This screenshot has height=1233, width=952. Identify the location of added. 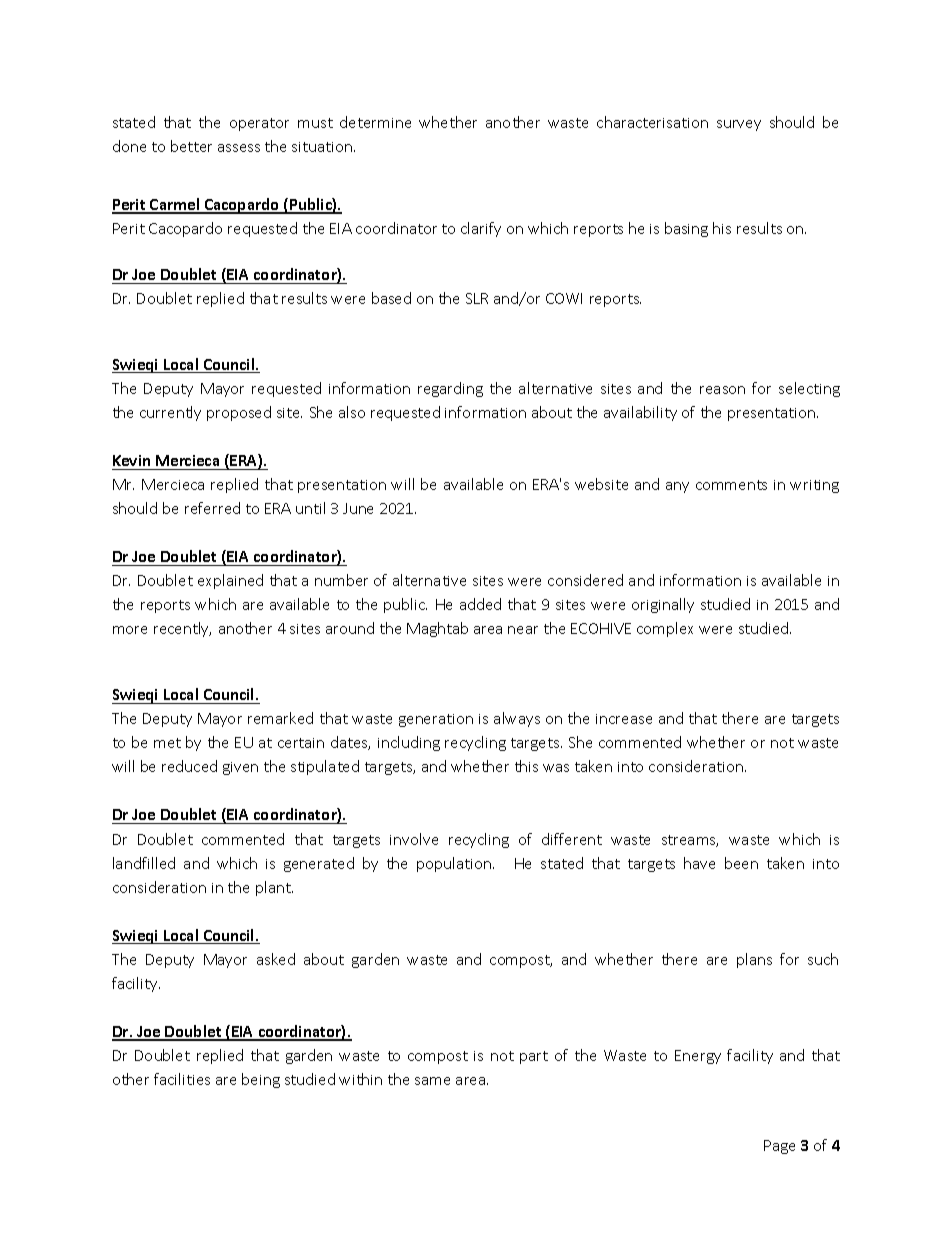
(480, 604).
